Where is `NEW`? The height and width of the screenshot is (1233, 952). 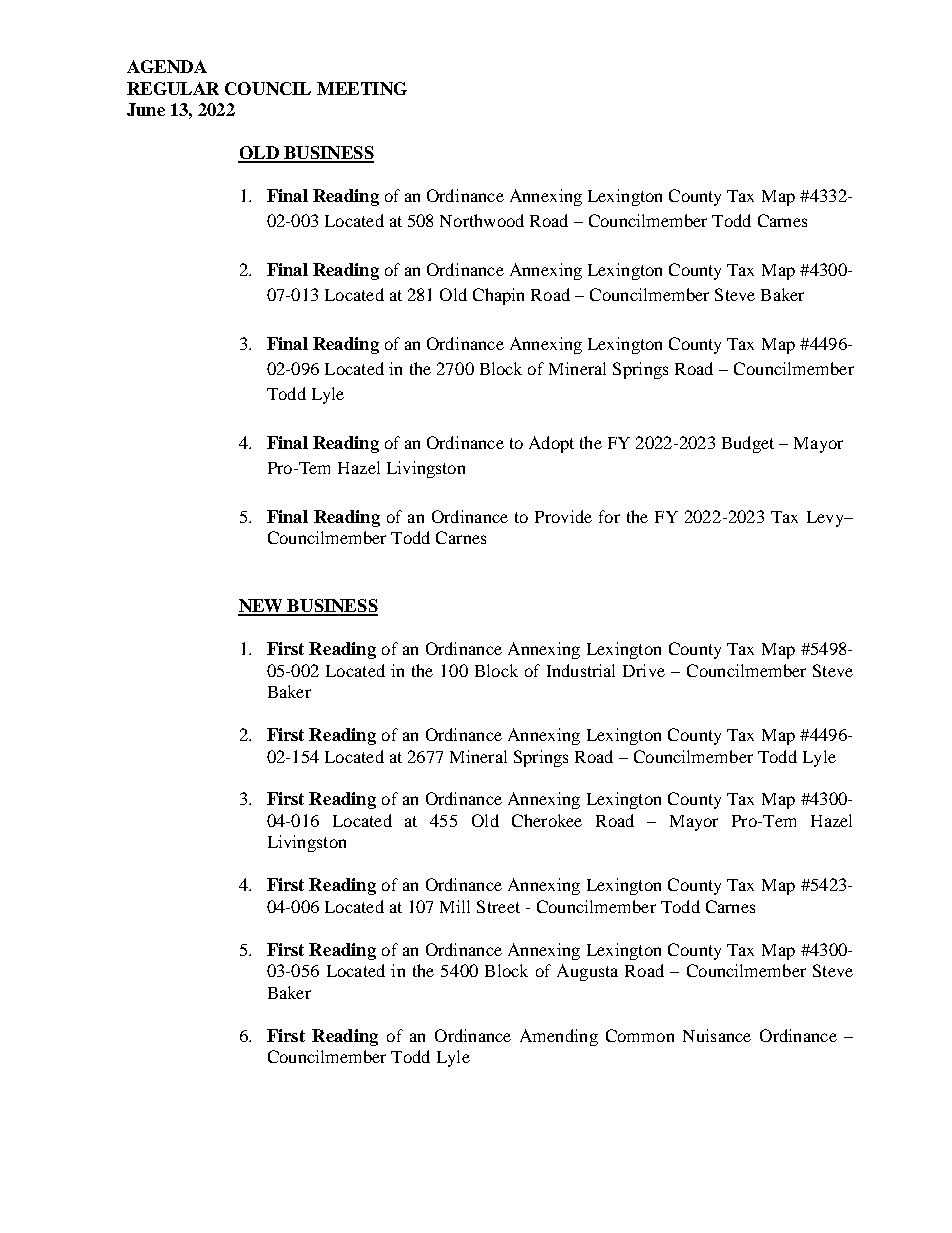
NEW is located at coordinates (261, 607).
